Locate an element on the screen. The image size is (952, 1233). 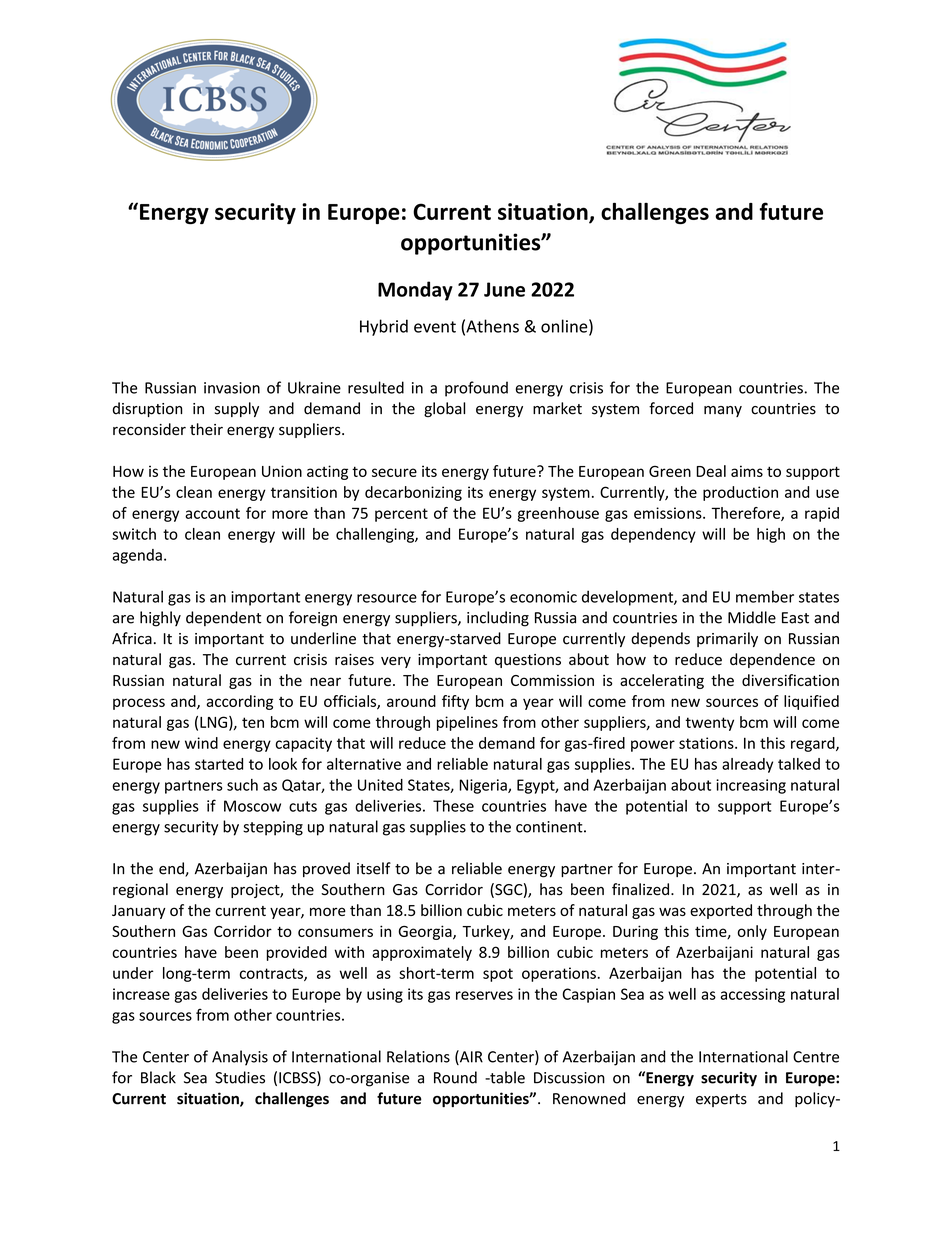
increasing is located at coordinates (751, 786).
